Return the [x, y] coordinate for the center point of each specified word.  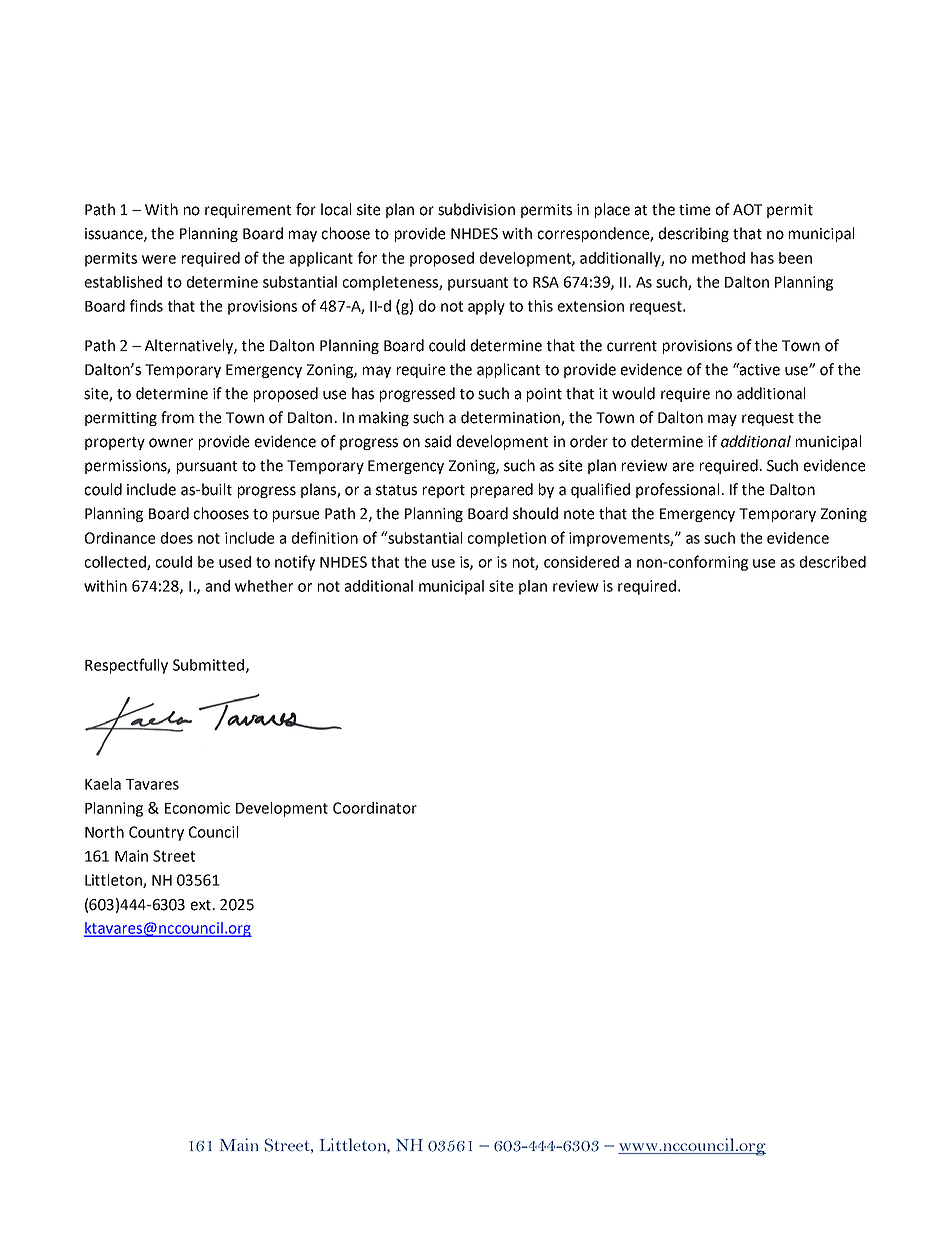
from [177, 417]
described [833, 562]
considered [581, 562]
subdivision [476, 209]
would [633, 393]
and [218, 586]
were [159, 259]
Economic [197, 808]
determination [511, 418]
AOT [747, 210]
